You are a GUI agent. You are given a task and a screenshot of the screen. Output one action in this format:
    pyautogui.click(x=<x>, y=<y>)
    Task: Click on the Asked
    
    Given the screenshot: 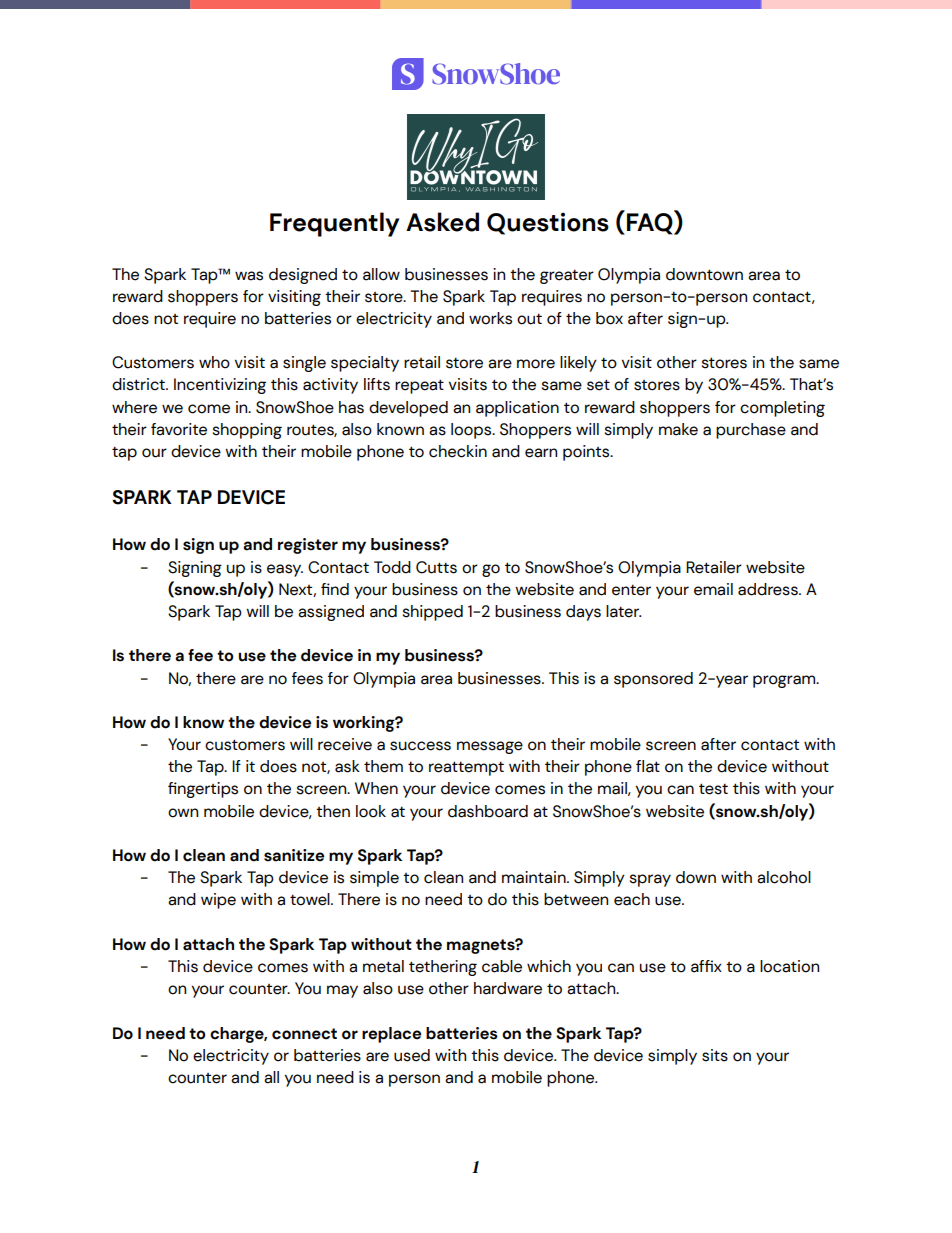 What is the action you would take?
    pyautogui.click(x=442, y=222)
